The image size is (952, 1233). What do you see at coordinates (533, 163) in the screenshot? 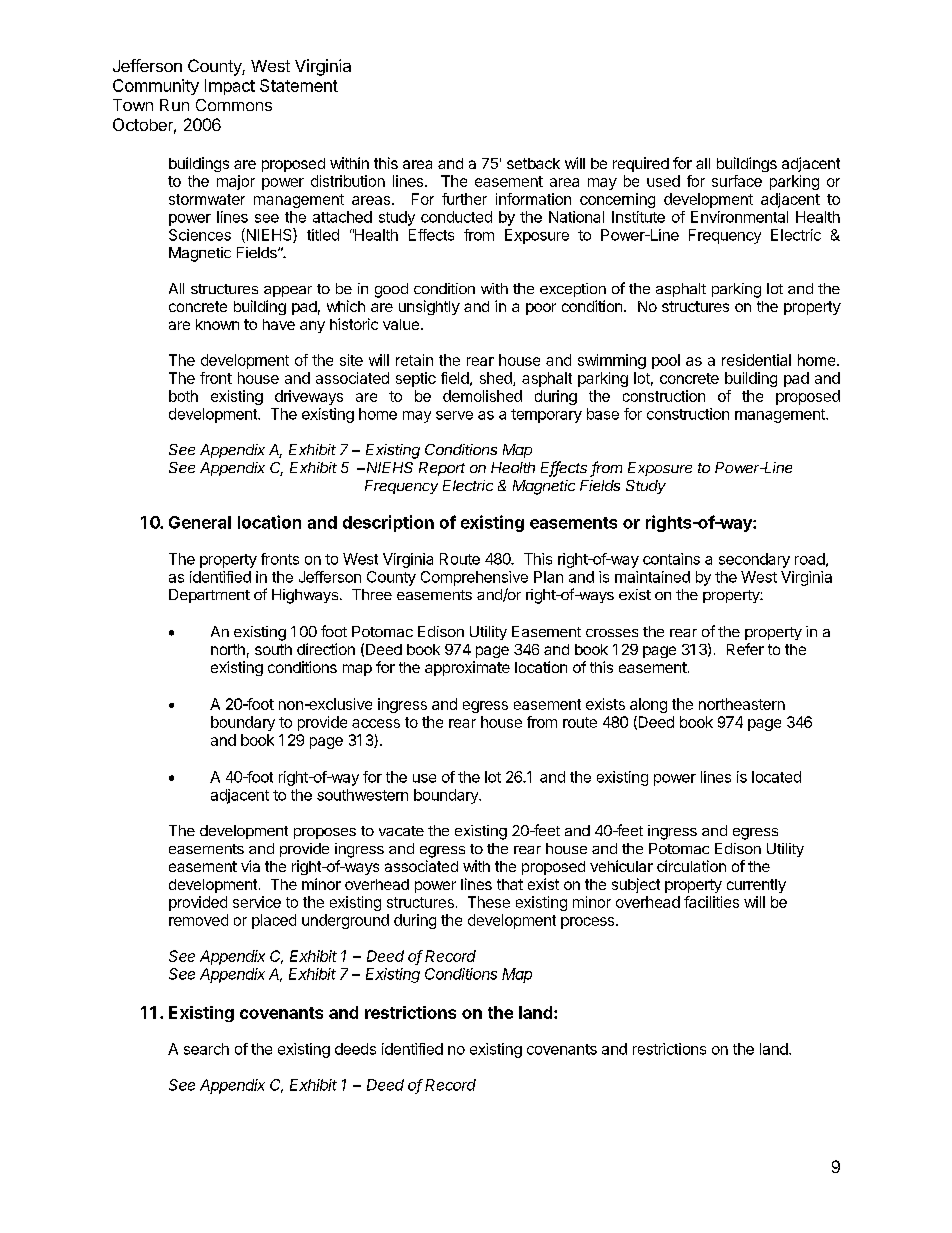
I see `setback` at bounding box center [533, 163].
